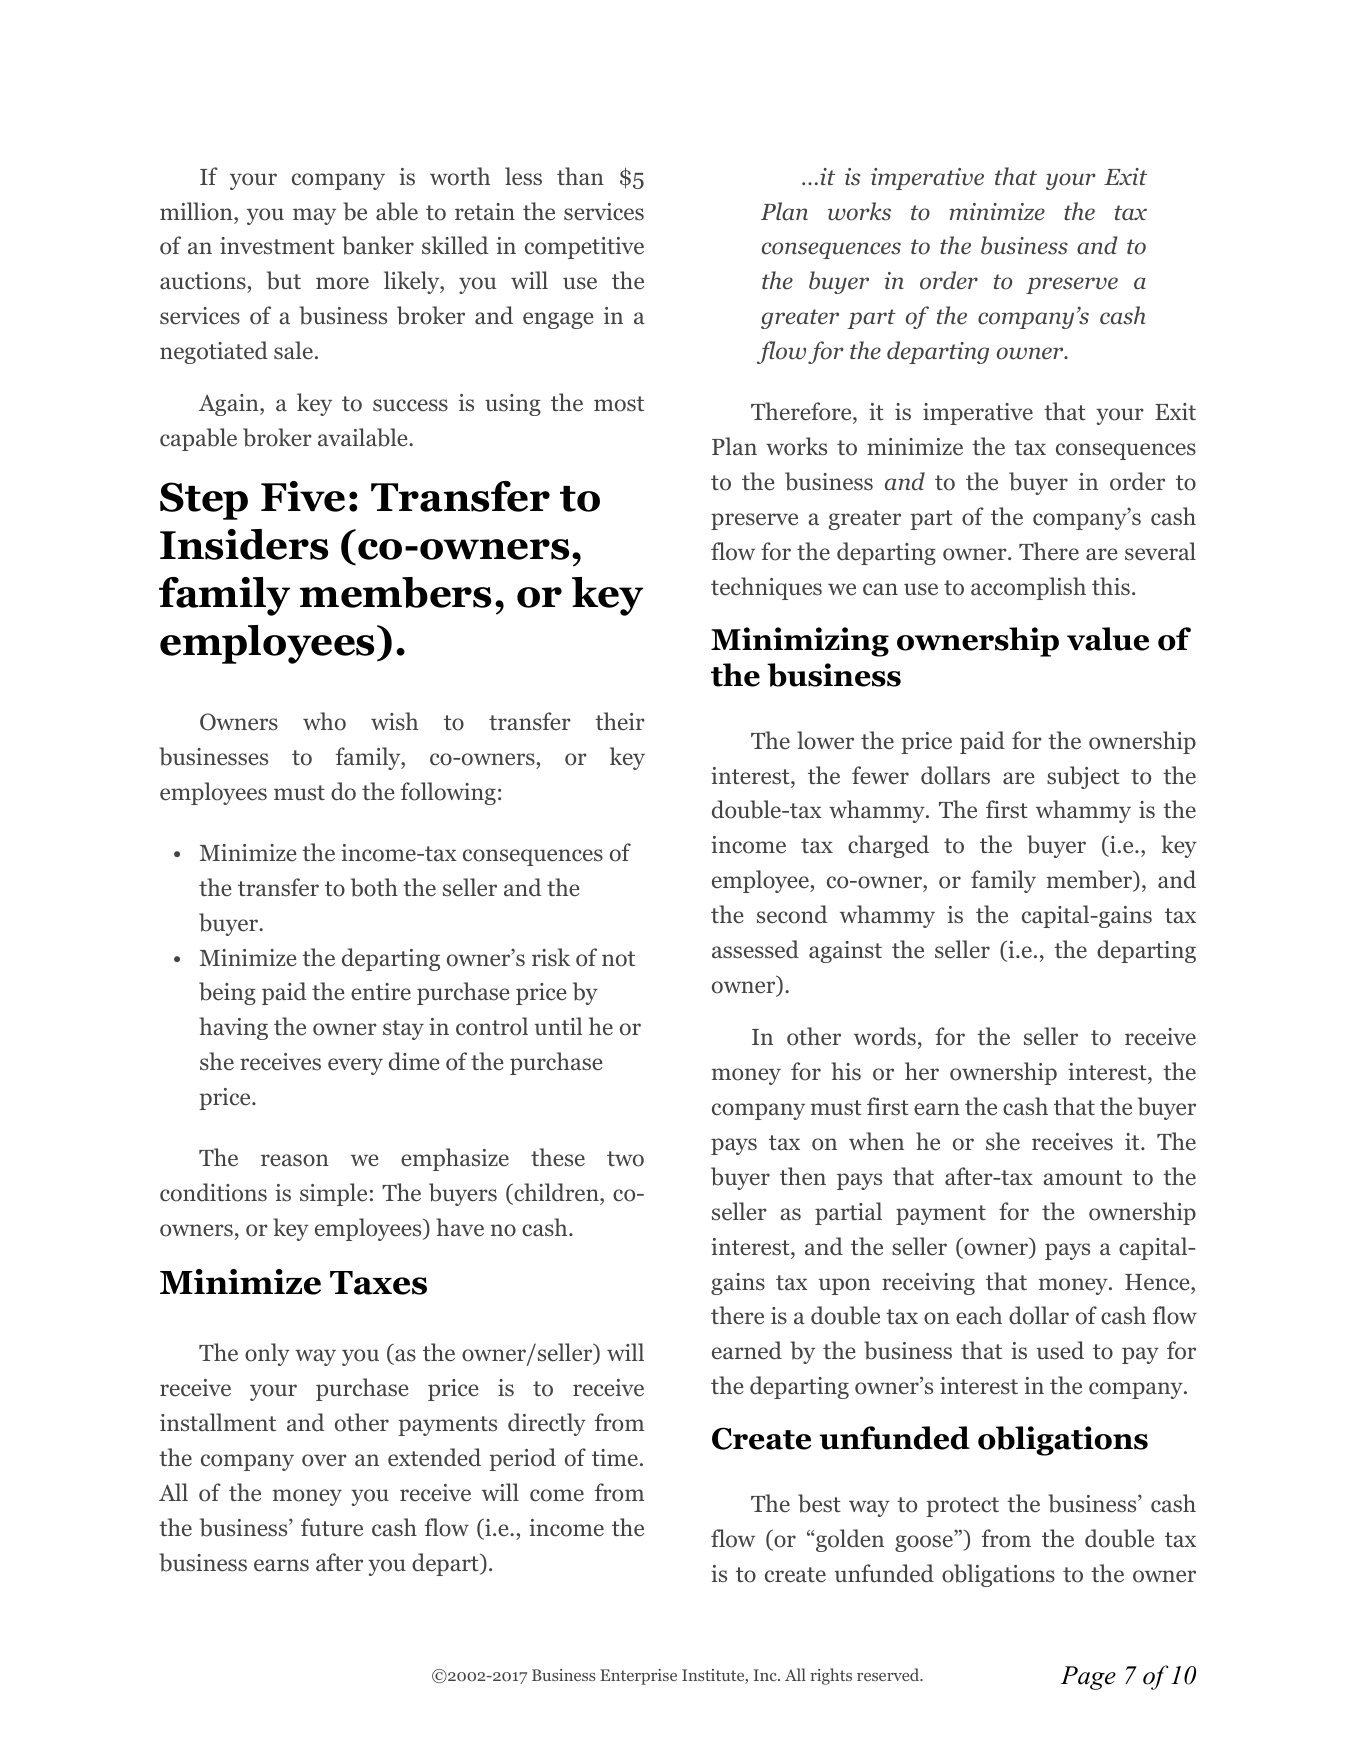 The height and width of the screenshot is (1755, 1356). I want to click on future, so click(332, 1527).
